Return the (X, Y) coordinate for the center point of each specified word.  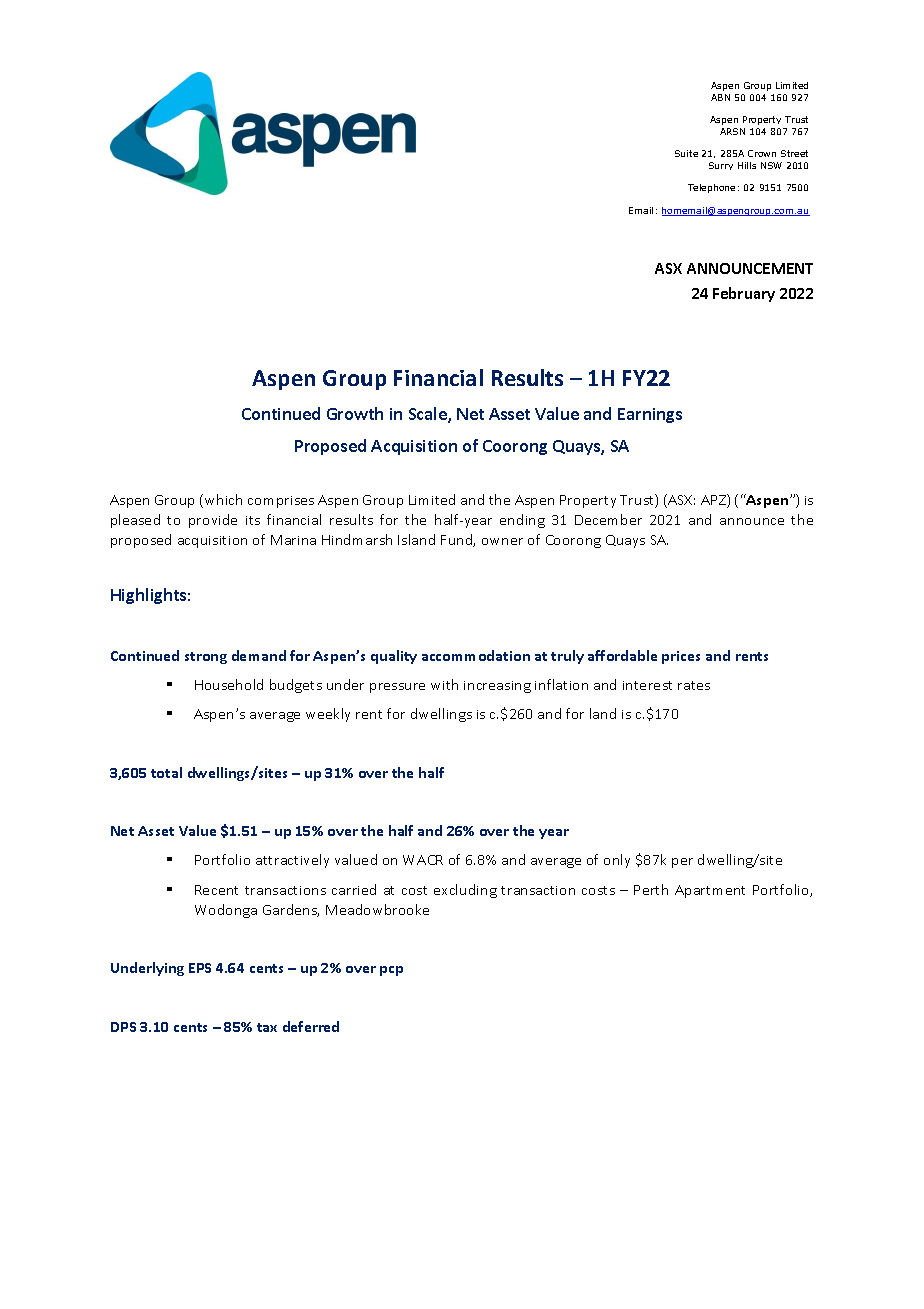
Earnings (650, 415)
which (223, 499)
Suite (686, 153)
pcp (391, 971)
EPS (200, 968)
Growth (355, 413)
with (444, 684)
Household (229, 684)
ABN (720, 97)
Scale (429, 415)
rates (694, 685)
